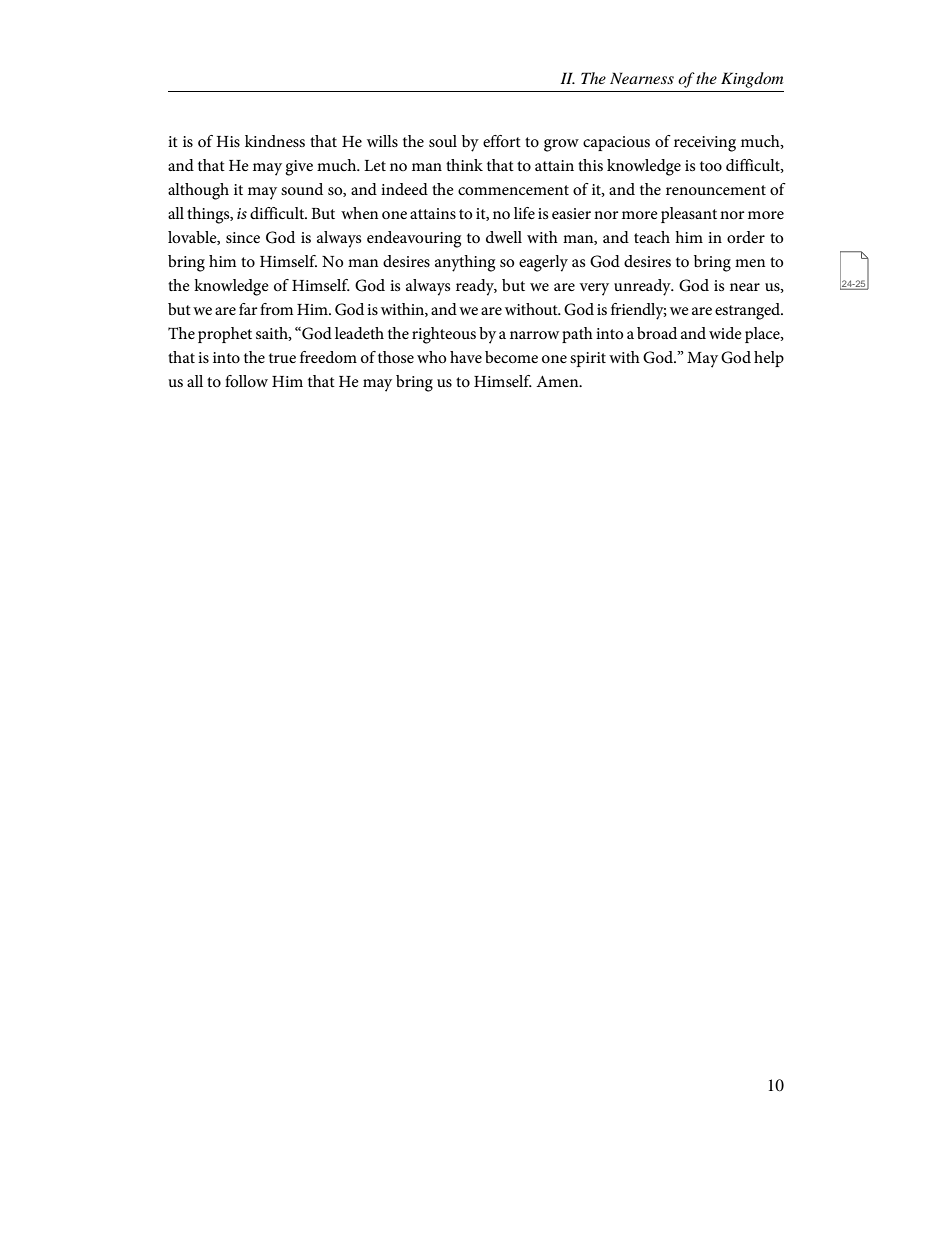 The image size is (952, 1233). I want to click on from, so click(276, 309).
